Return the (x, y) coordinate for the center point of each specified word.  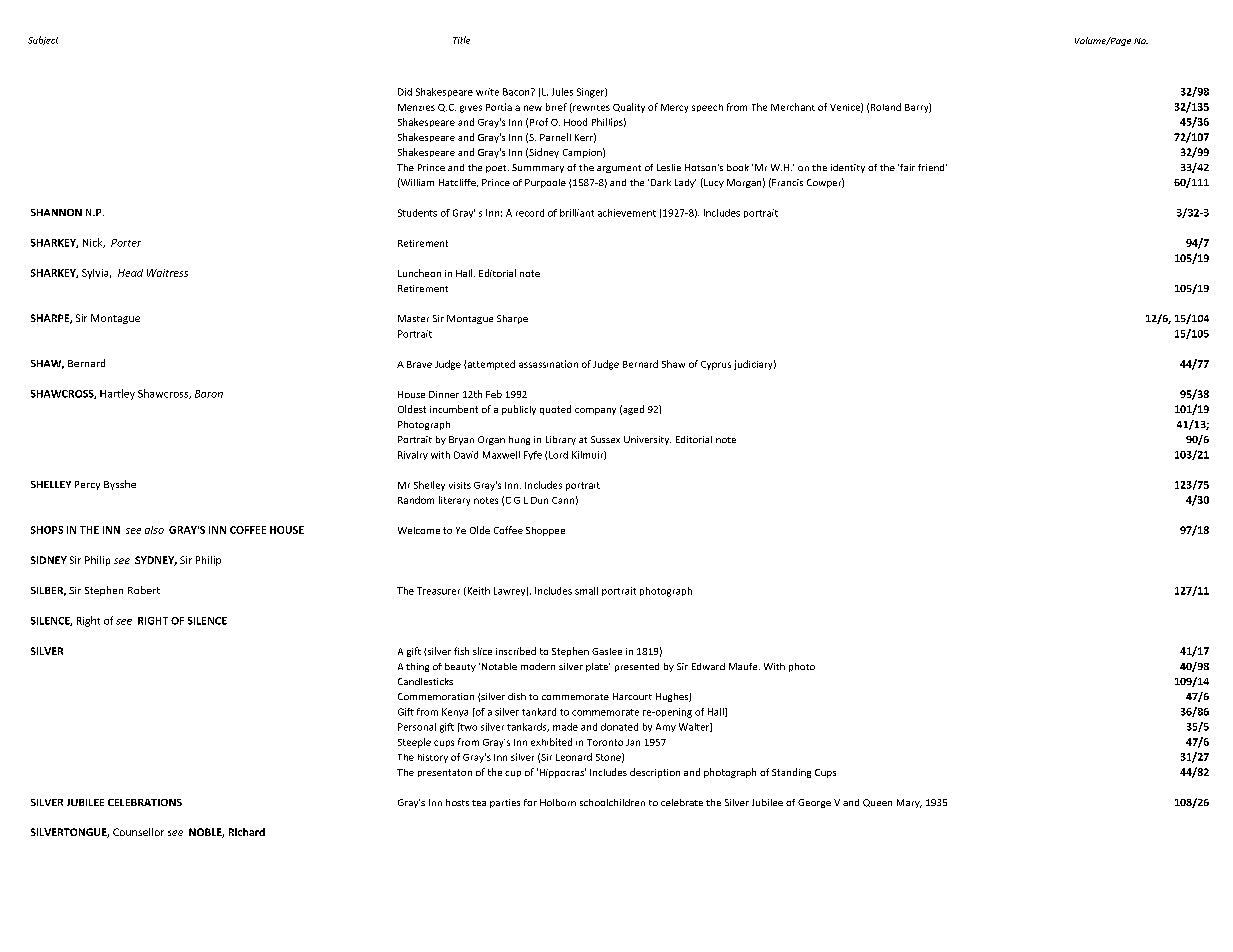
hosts (457, 802)
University (647, 440)
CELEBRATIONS (145, 802)
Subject (43, 40)
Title (461, 40)
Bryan (461, 440)
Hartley (117, 394)
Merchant (793, 107)
